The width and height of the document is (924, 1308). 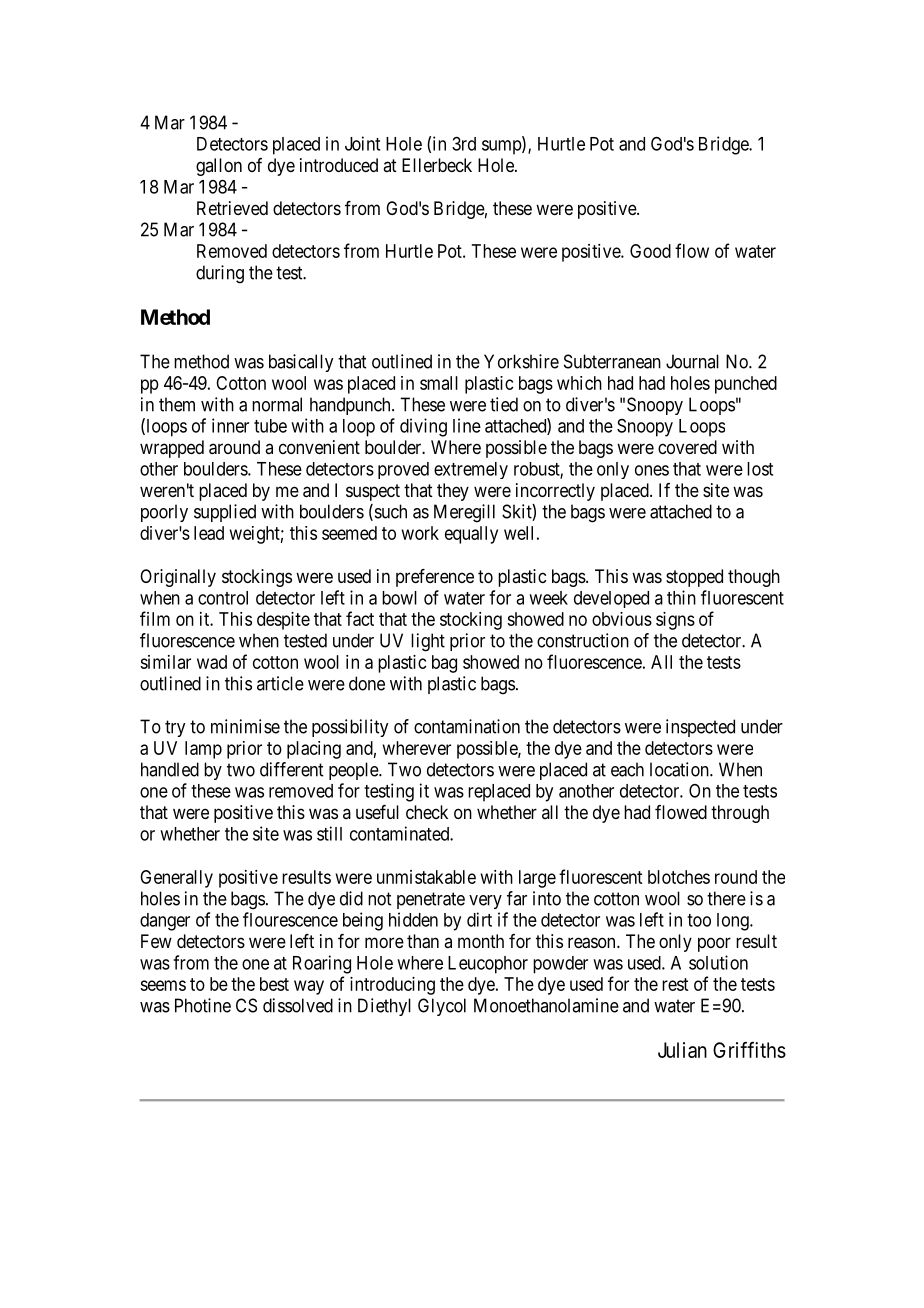 I want to click on Generally, so click(x=176, y=879).
